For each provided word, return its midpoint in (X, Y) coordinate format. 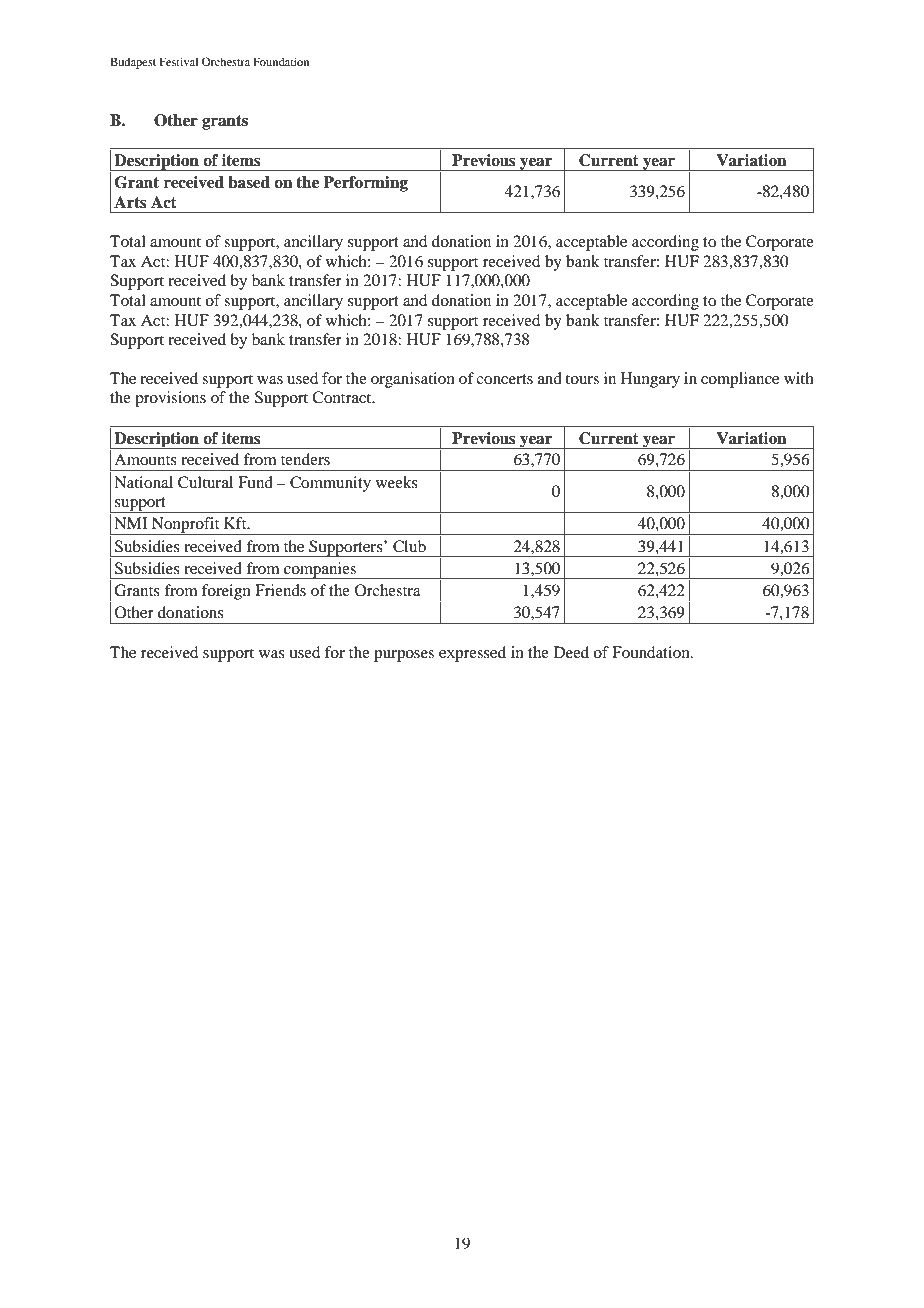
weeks (397, 482)
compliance (740, 380)
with (799, 378)
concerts (504, 379)
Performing (365, 184)
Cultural (205, 482)
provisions (170, 399)
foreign (226, 592)
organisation (413, 380)
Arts (130, 202)
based (249, 182)
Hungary (650, 380)
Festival (179, 61)
